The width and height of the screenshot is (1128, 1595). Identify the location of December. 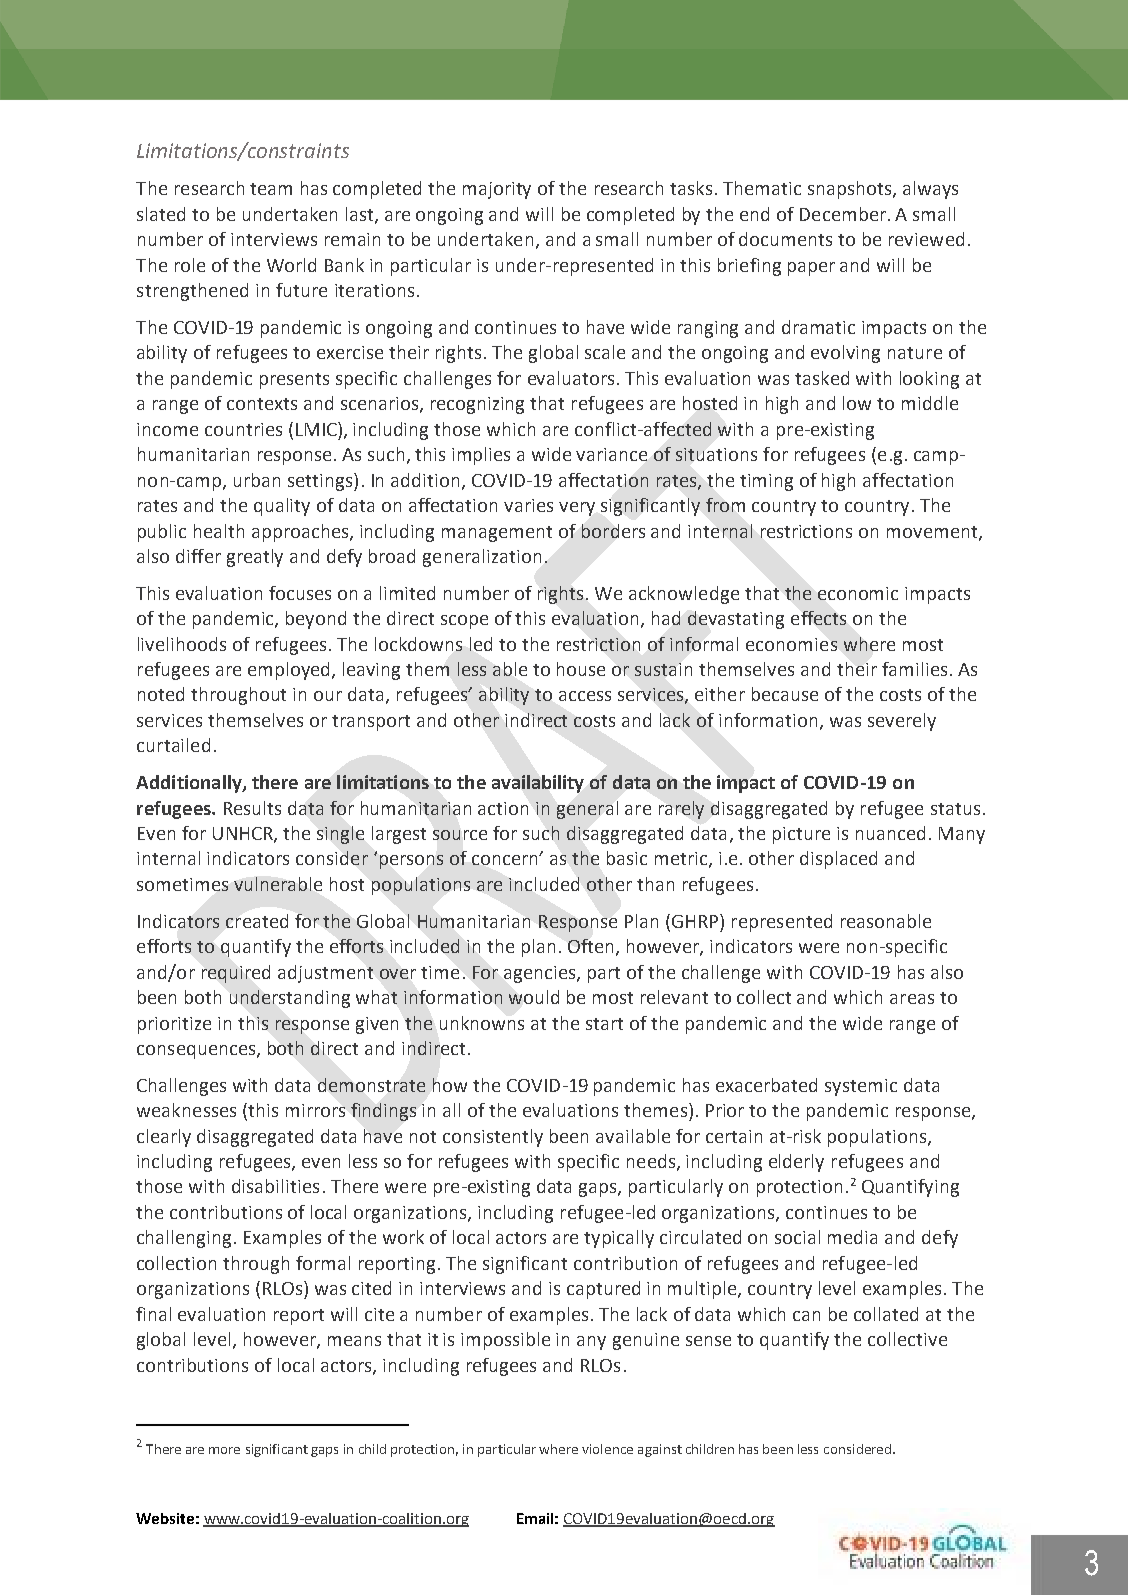
(843, 214).
